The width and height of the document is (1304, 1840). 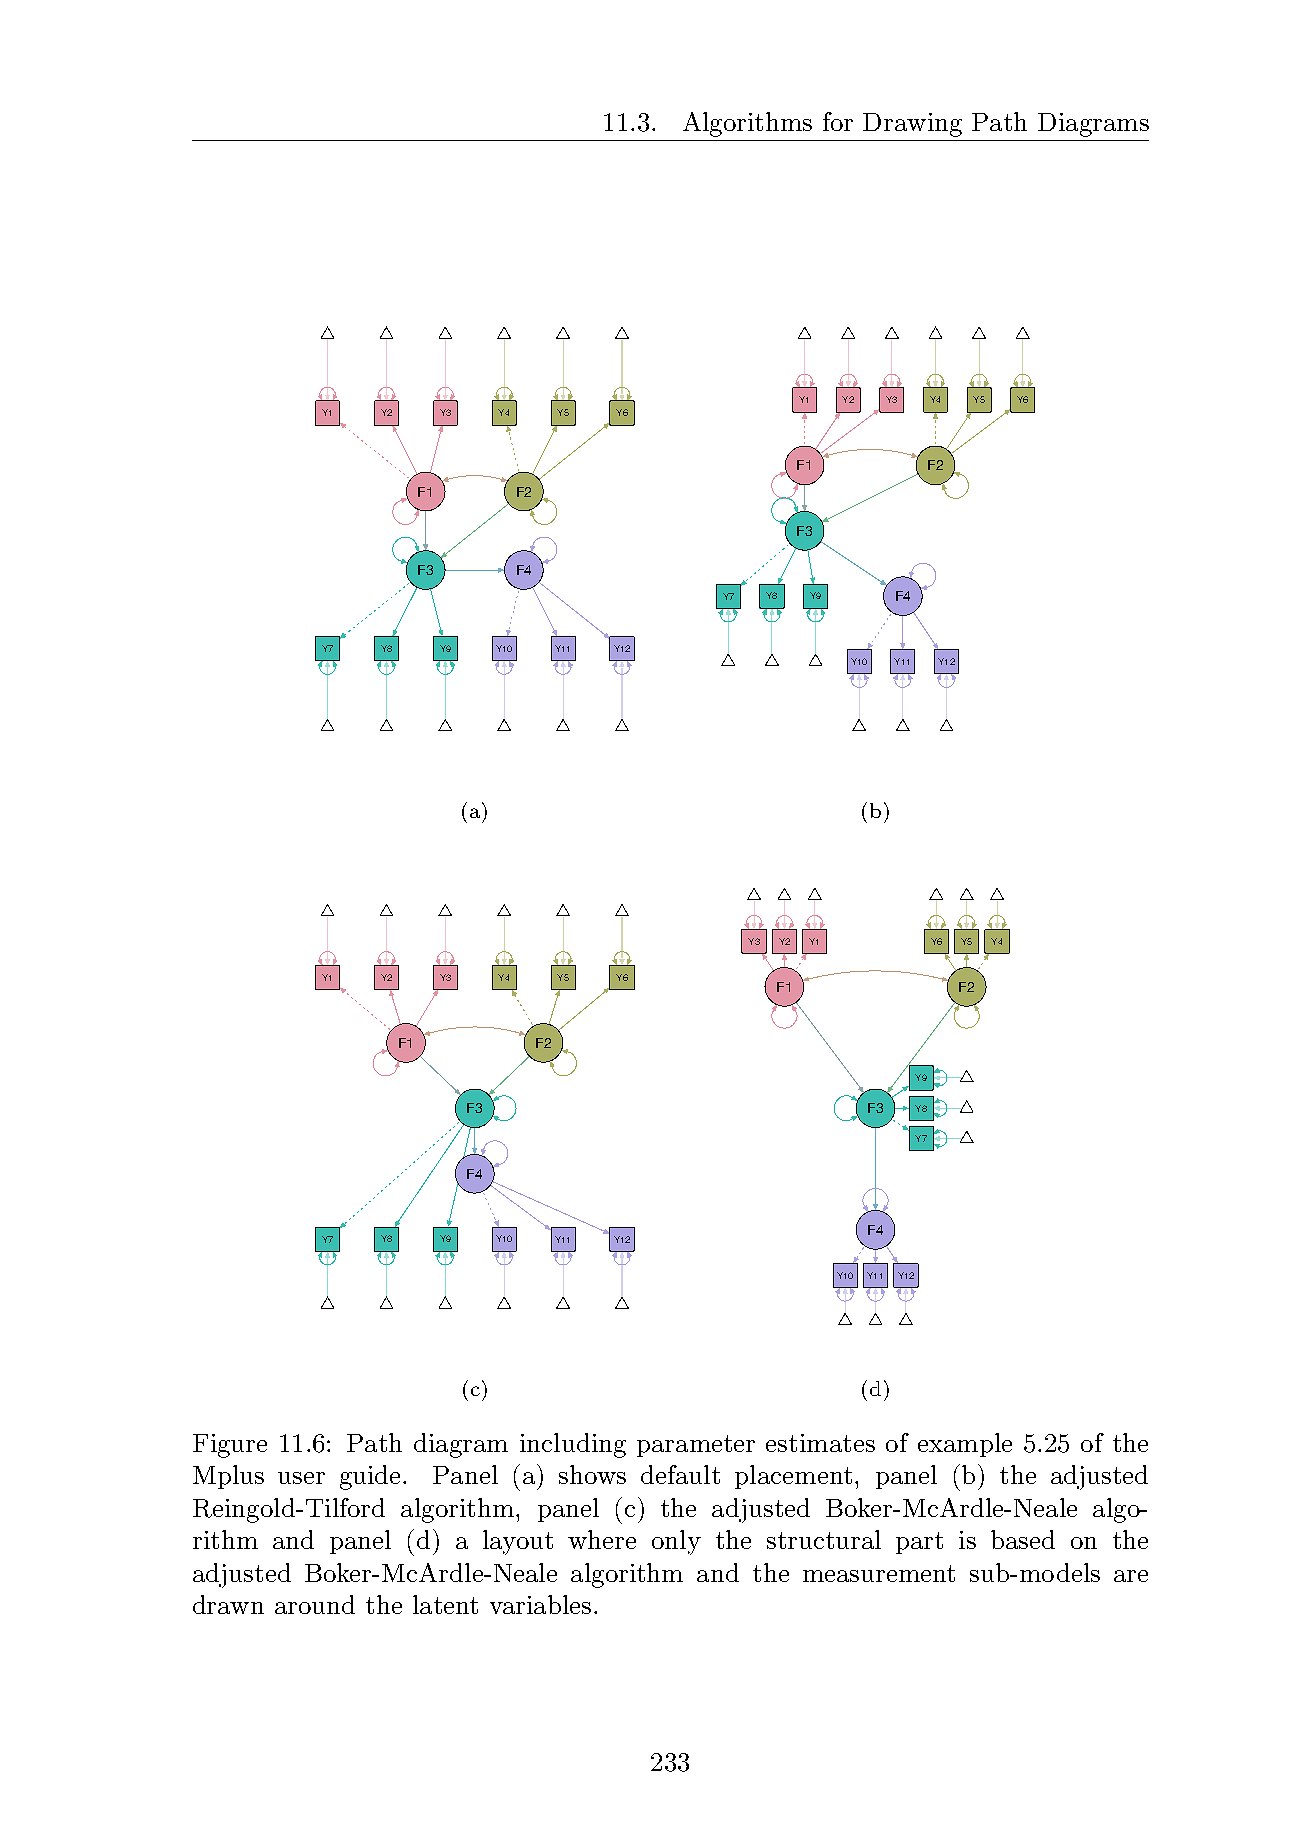 I want to click on based, so click(x=1023, y=1539).
